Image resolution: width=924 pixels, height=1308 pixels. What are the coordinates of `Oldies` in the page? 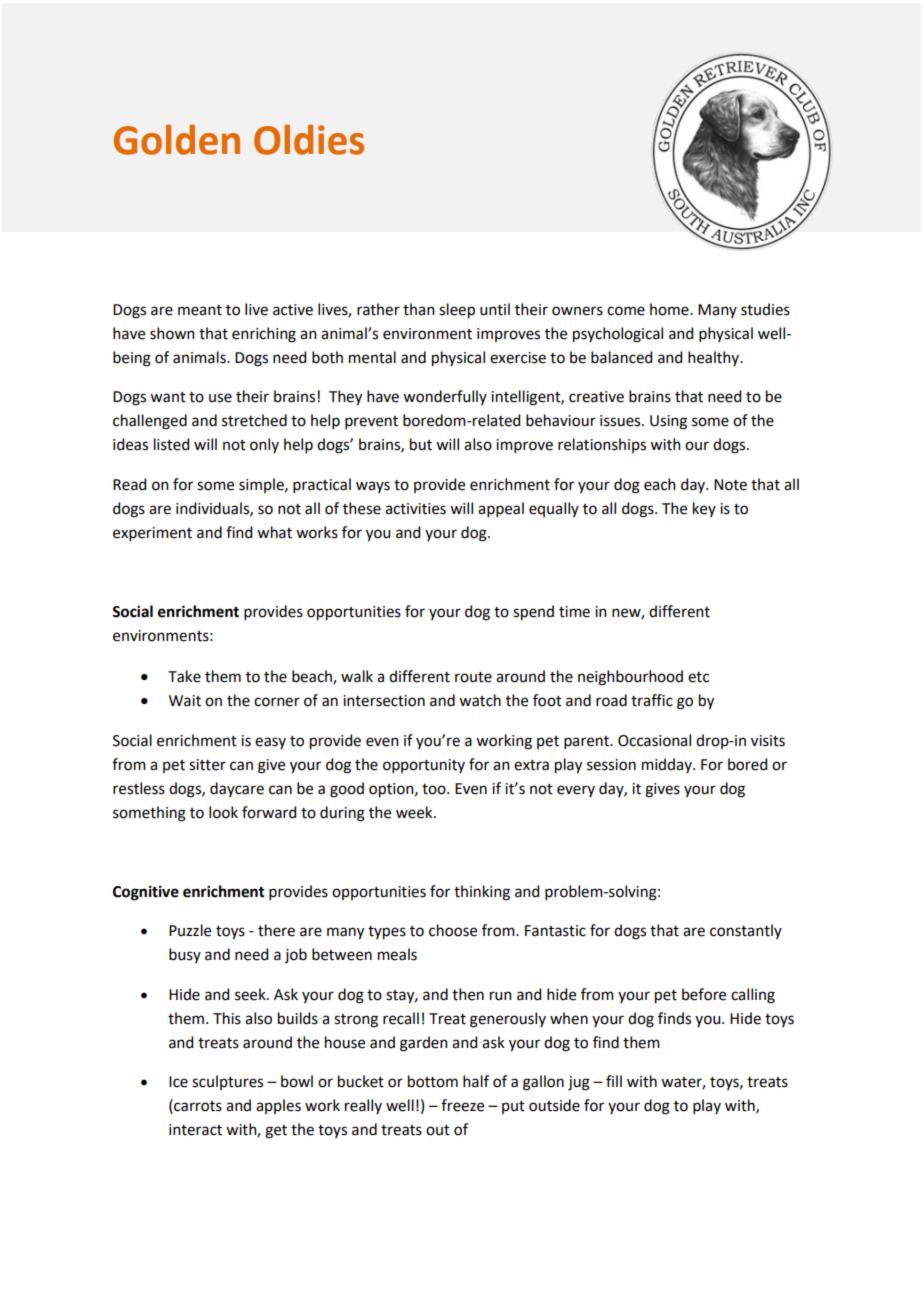 It's located at (309, 140).
